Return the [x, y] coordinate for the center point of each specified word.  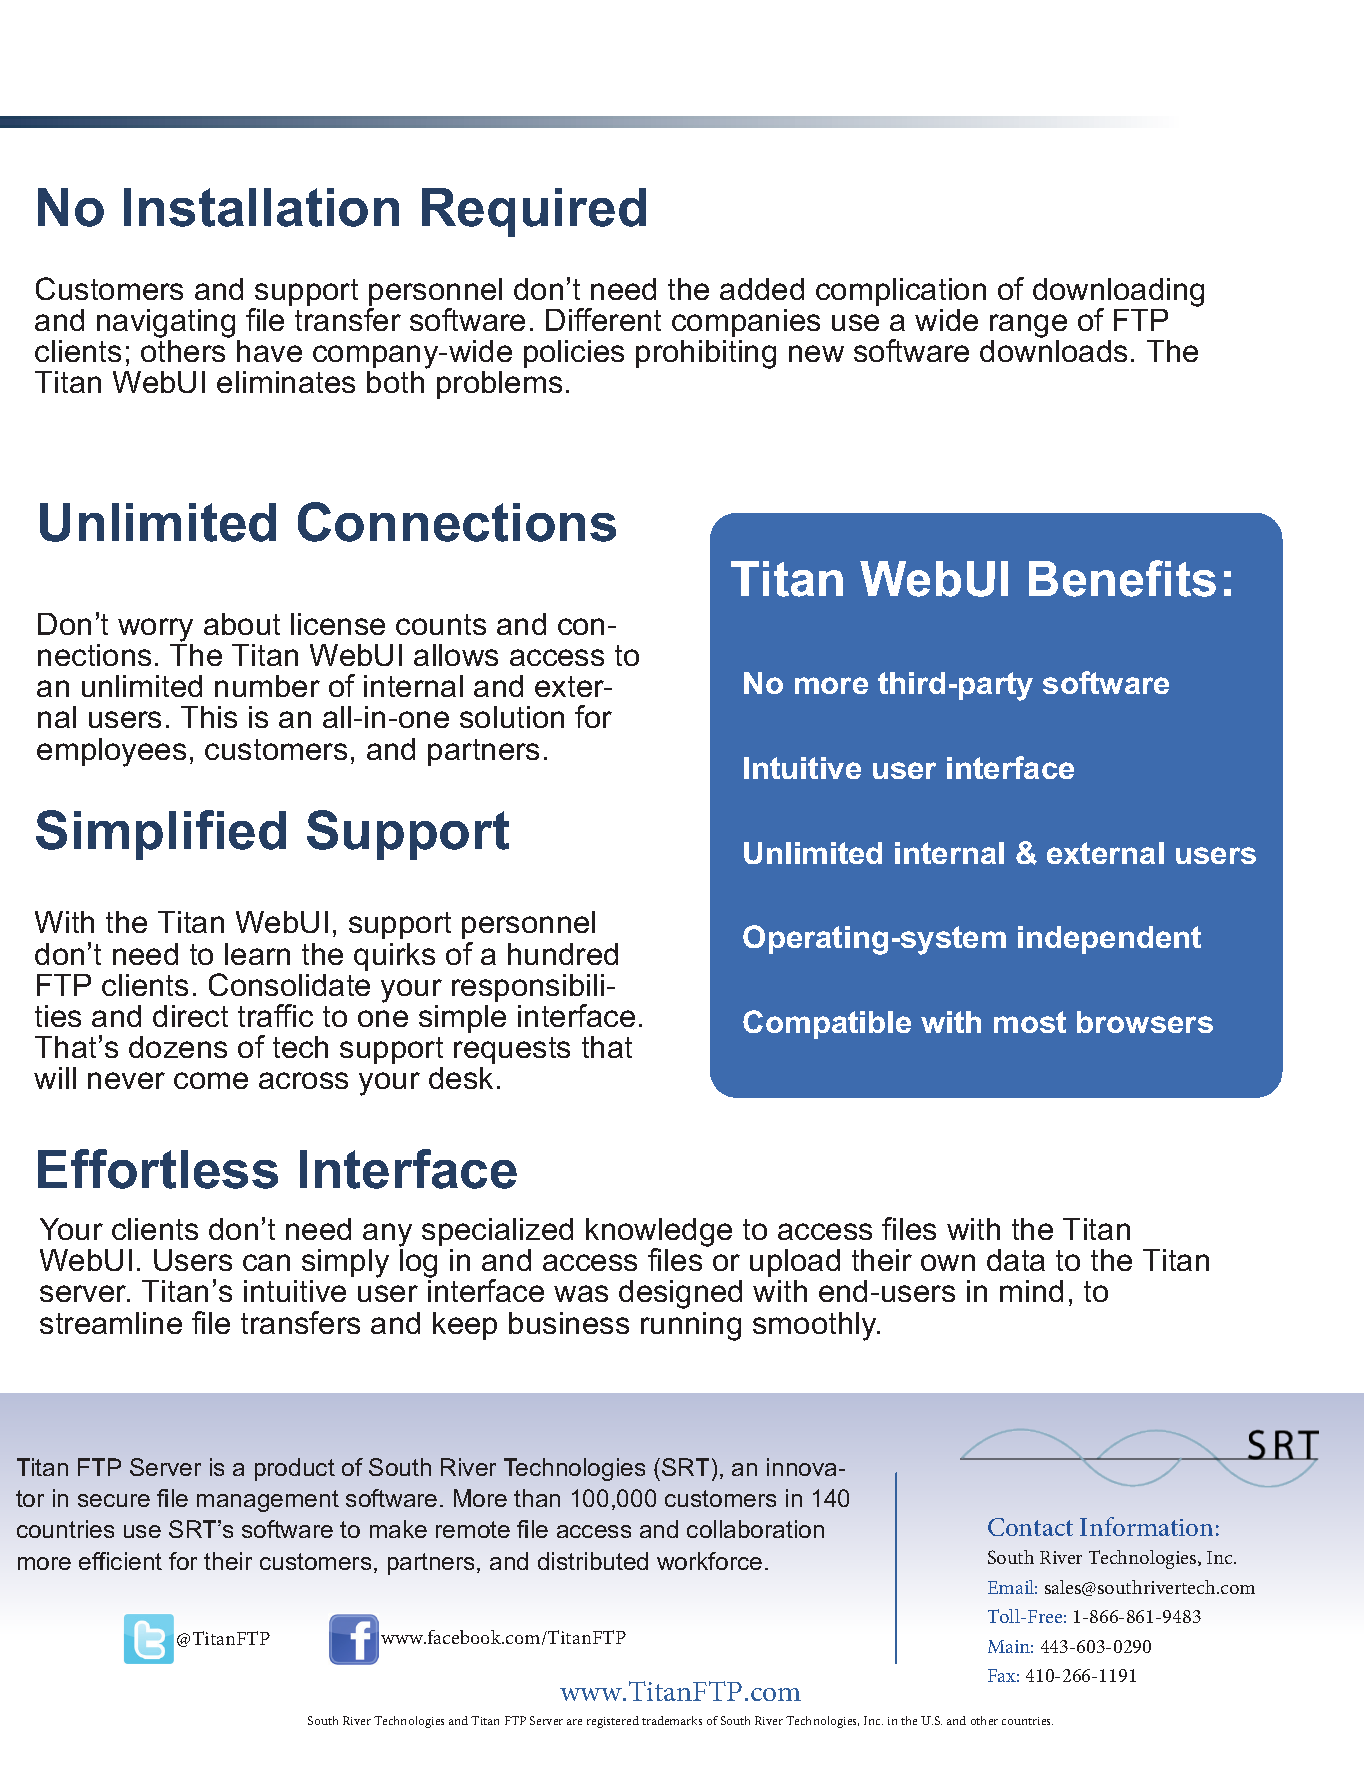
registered [613, 1722]
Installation [261, 207]
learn [257, 954]
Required [534, 212]
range [1028, 327]
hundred [563, 954]
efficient [120, 1561]
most [1030, 1022]
